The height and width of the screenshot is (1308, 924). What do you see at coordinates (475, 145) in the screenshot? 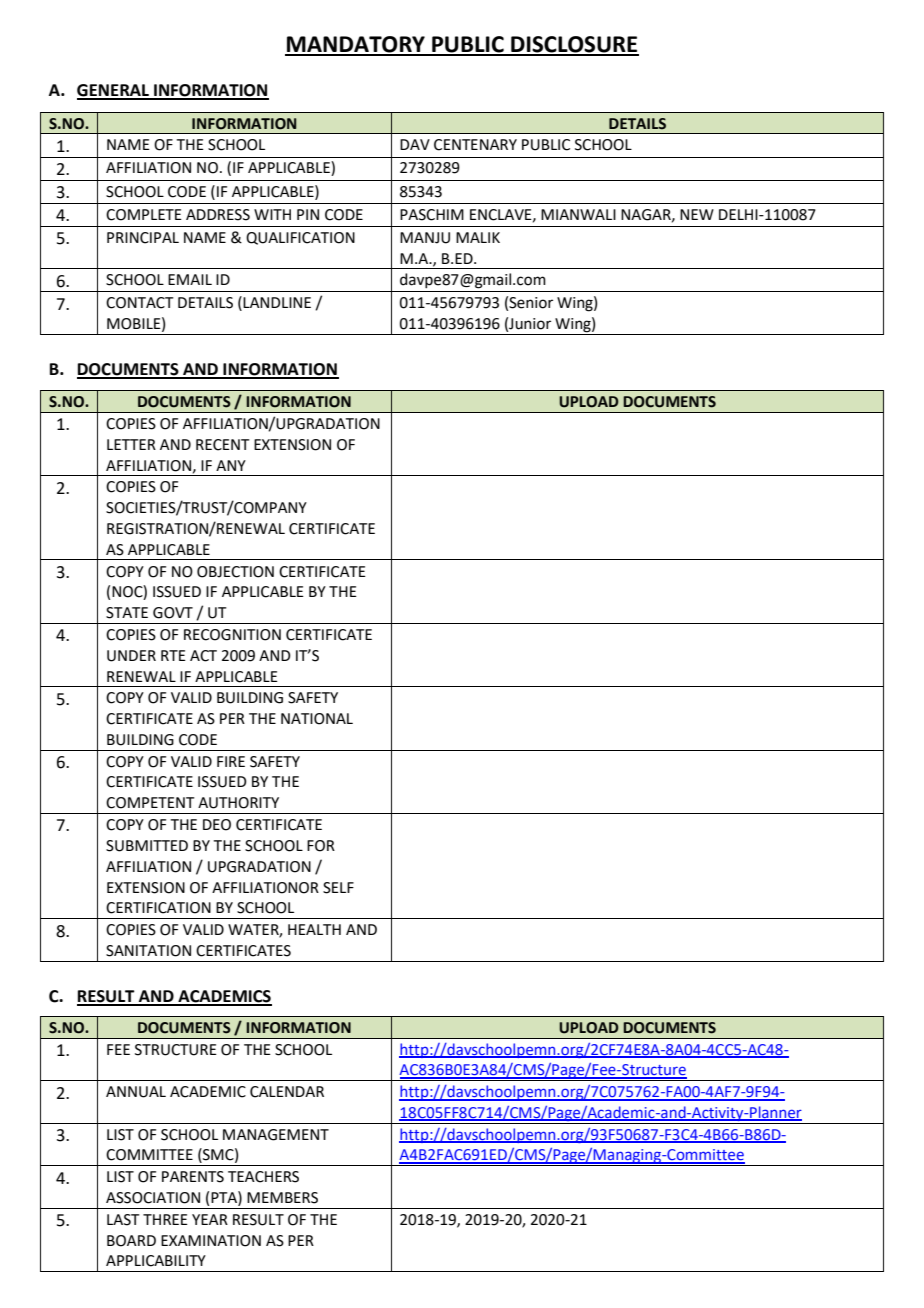
I see `CENTENARY` at bounding box center [475, 145].
